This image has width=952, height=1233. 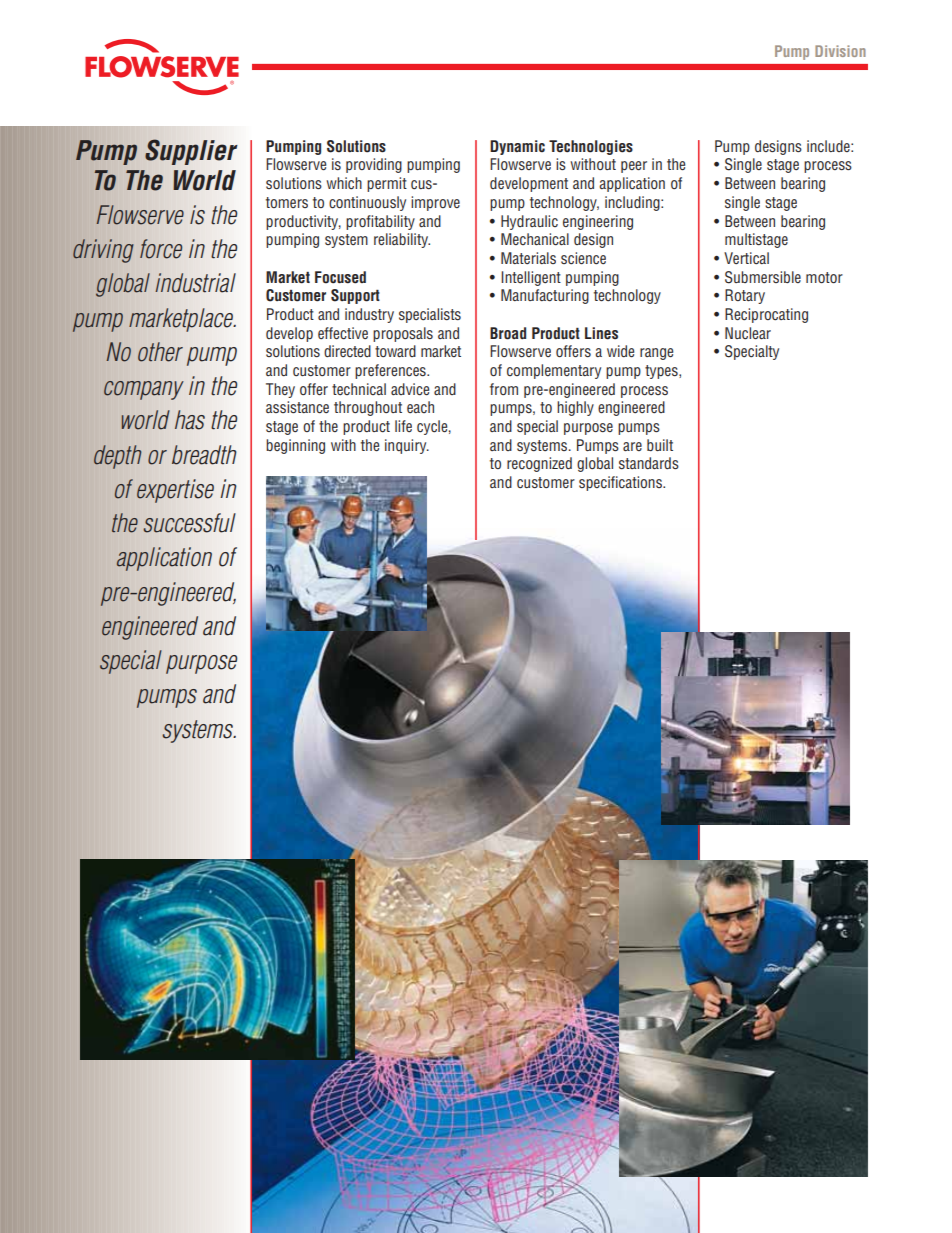 What do you see at coordinates (340, 277) in the image?
I see `Focused` at bounding box center [340, 277].
